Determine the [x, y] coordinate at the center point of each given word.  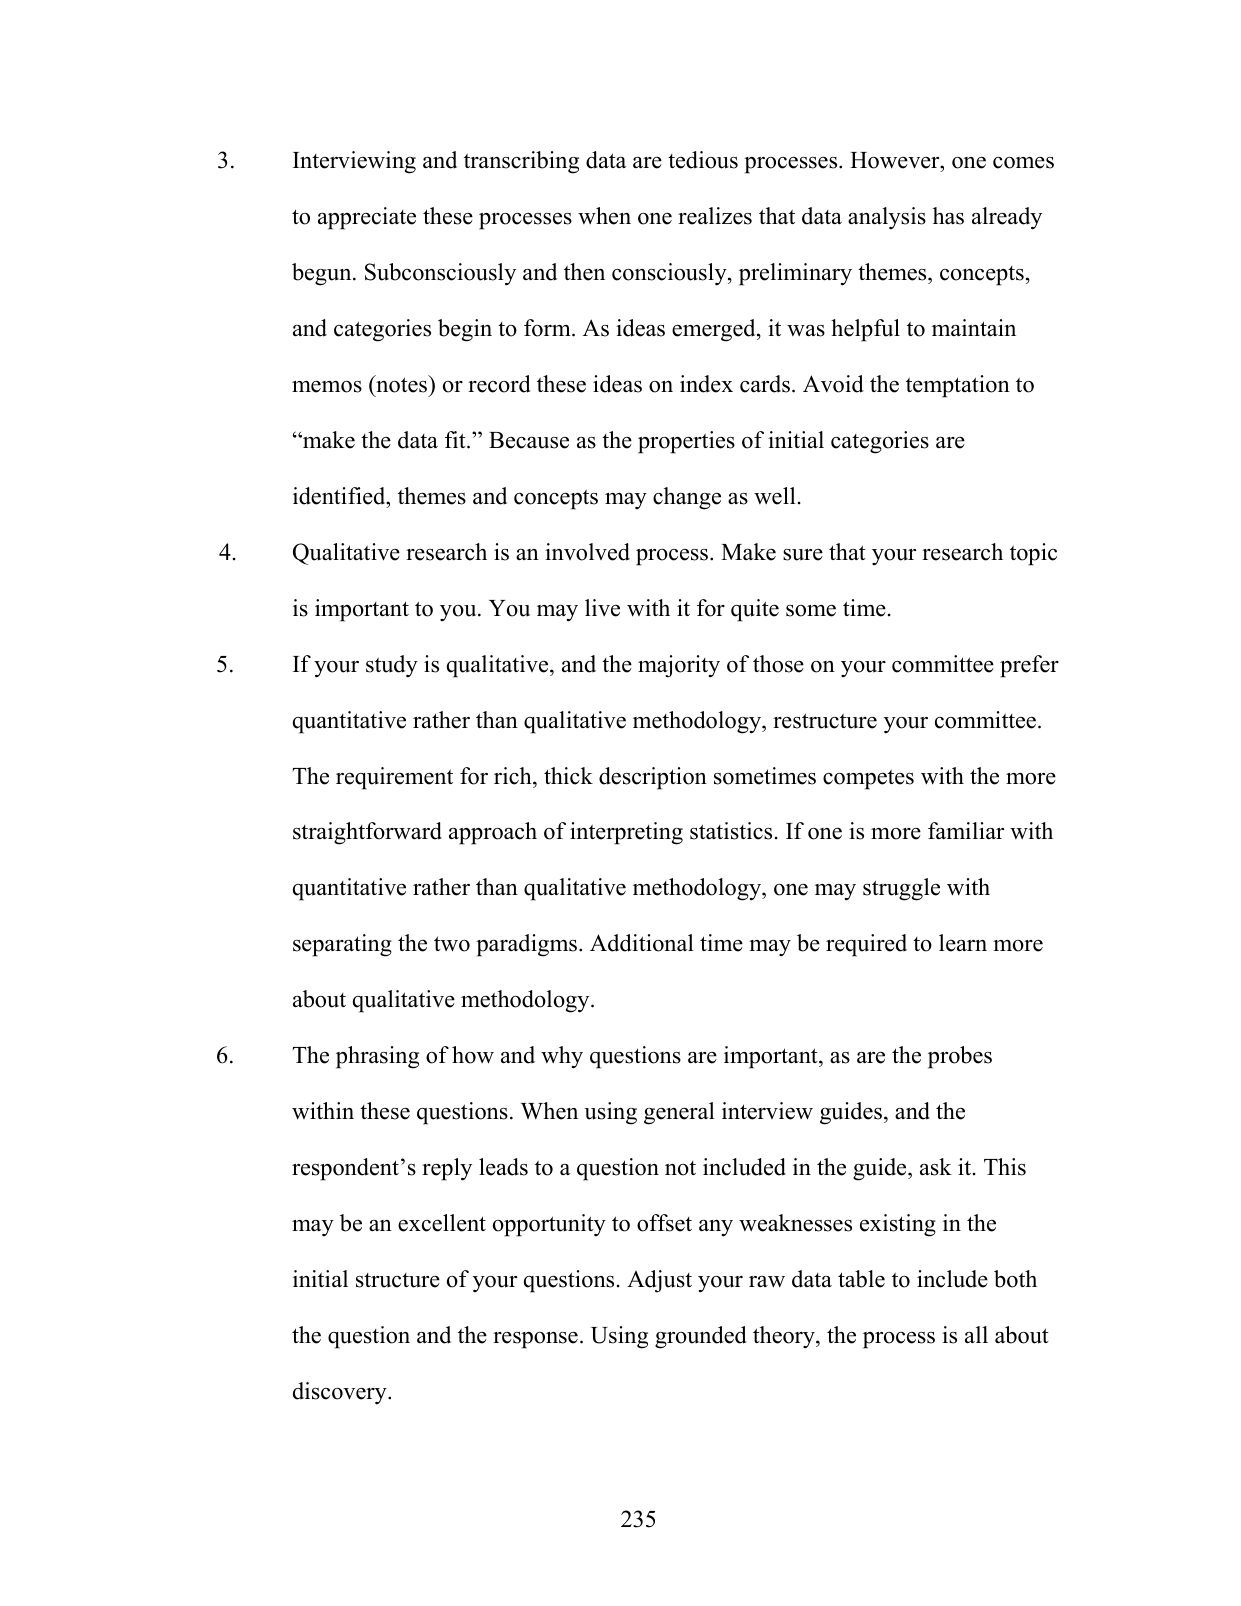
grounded [701, 1337]
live [602, 608]
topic [1033, 554]
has [948, 216]
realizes [715, 216]
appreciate [367, 218]
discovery [341, 1393]
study [392, 666]
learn [963, 943]
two [452, 944]
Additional [642, 943]
